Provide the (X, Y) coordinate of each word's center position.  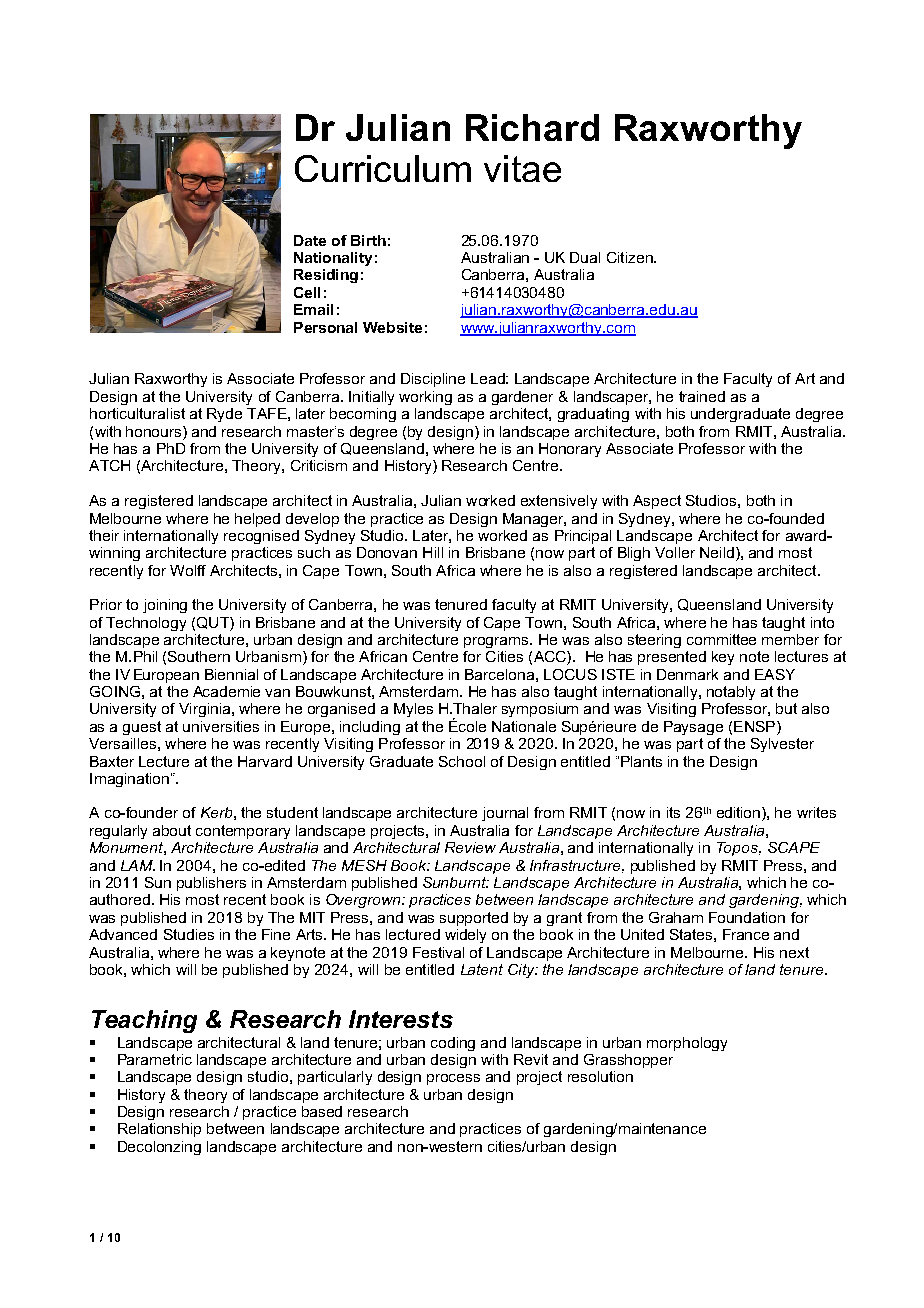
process (453, 1079)
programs (497, 642)
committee (721, 639)
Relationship (159, 1130)
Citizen (631, 257)
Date (310, 240)
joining (165, 606)
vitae (522, 168)
